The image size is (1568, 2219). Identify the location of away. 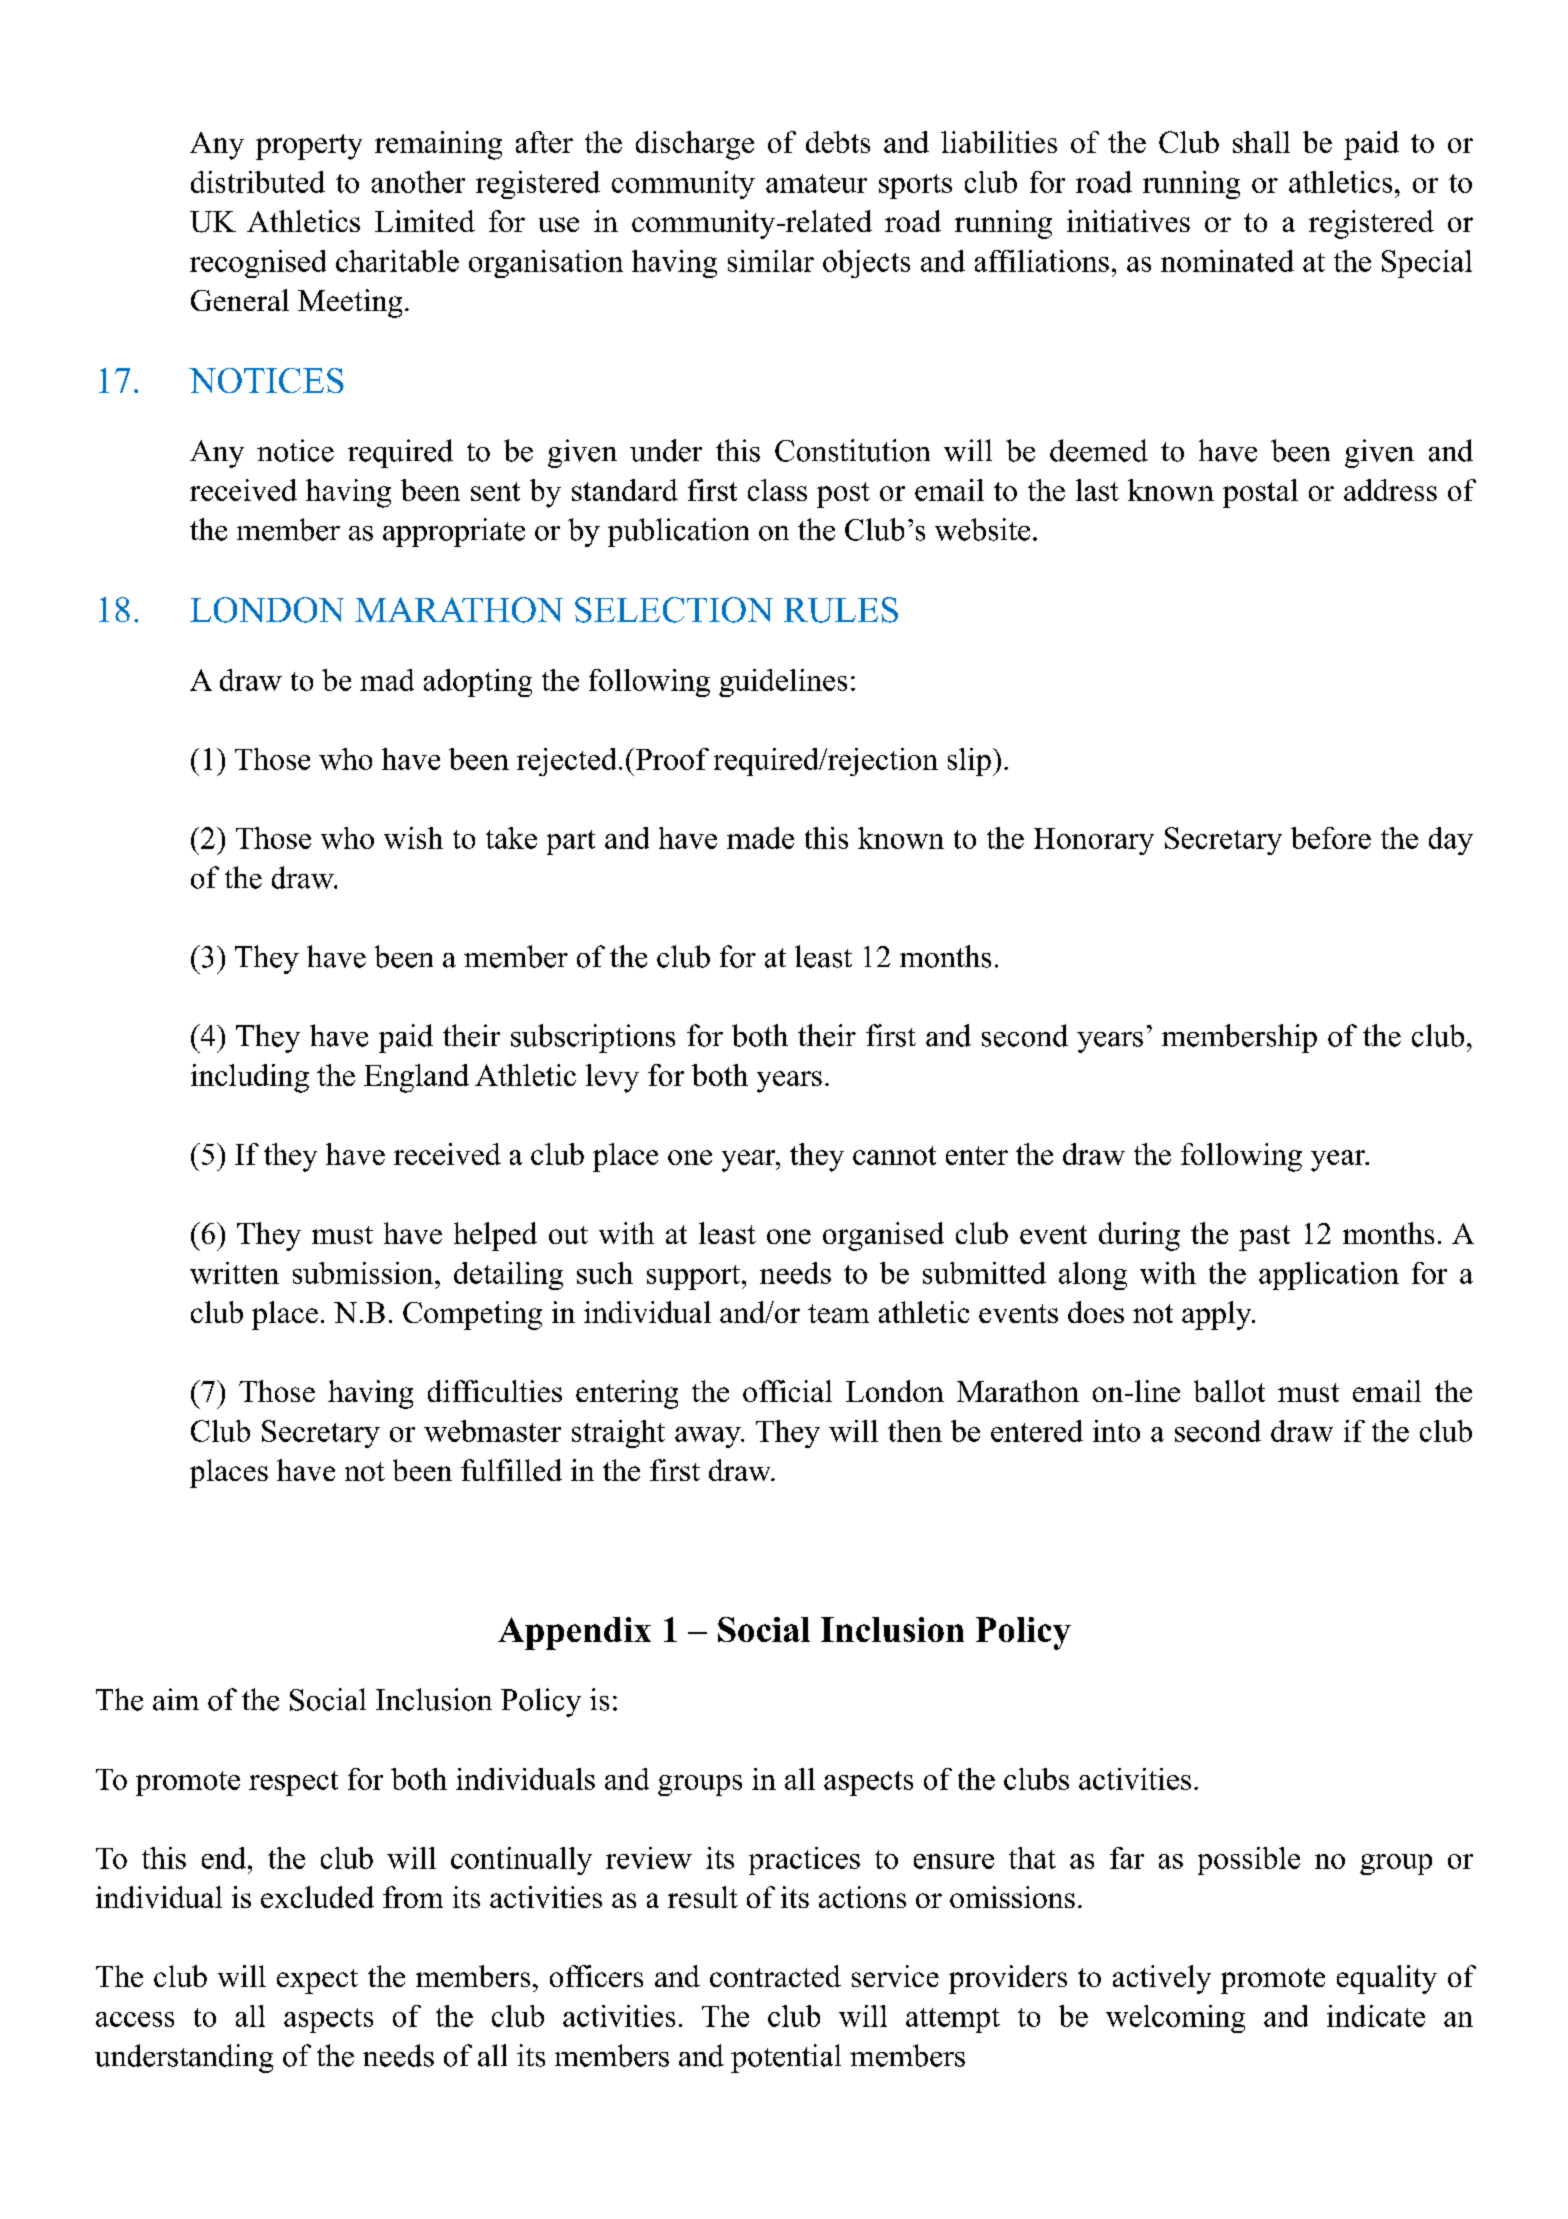
(709, 1437).
